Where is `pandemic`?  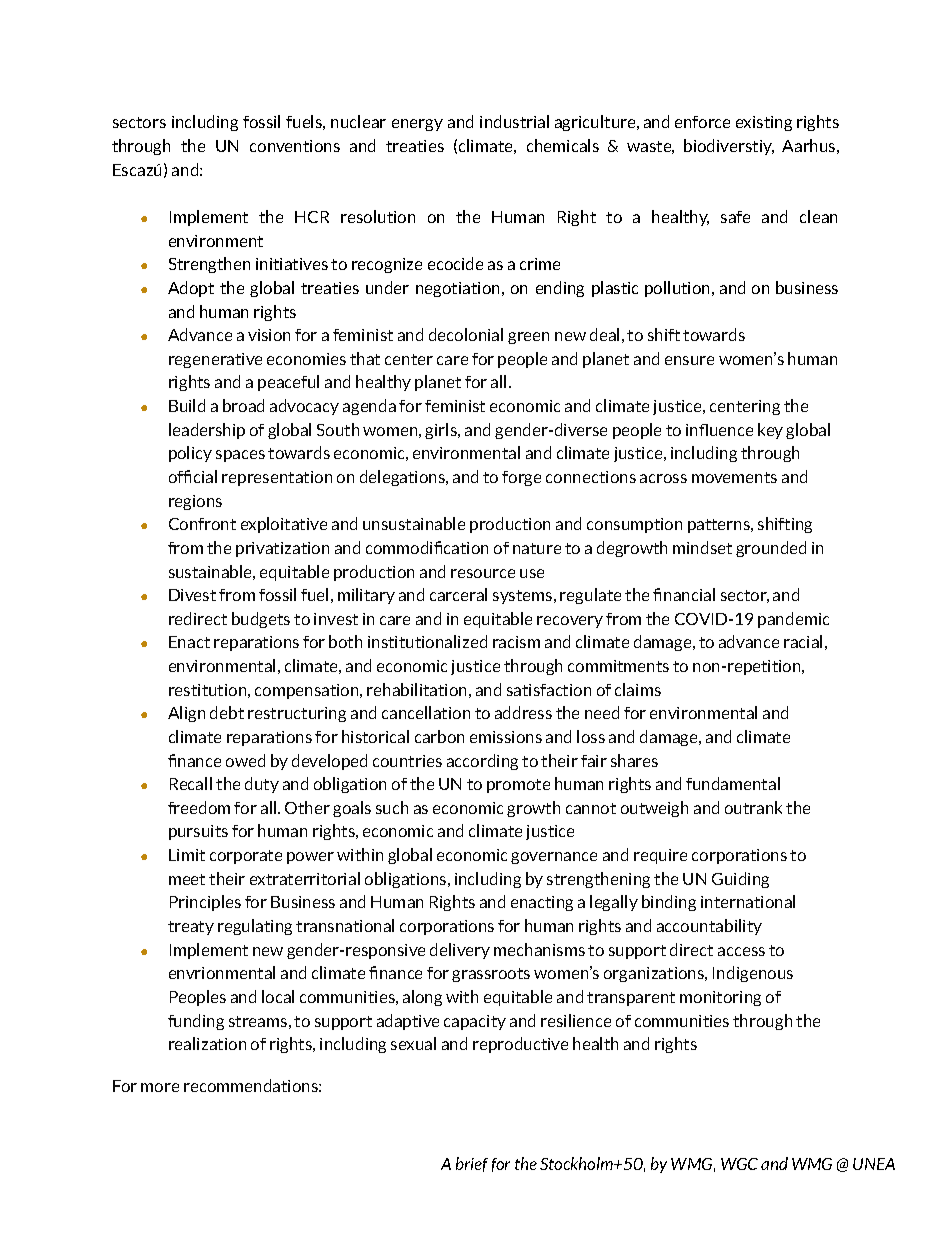 pandemic is located at coordinates (793, 620).
